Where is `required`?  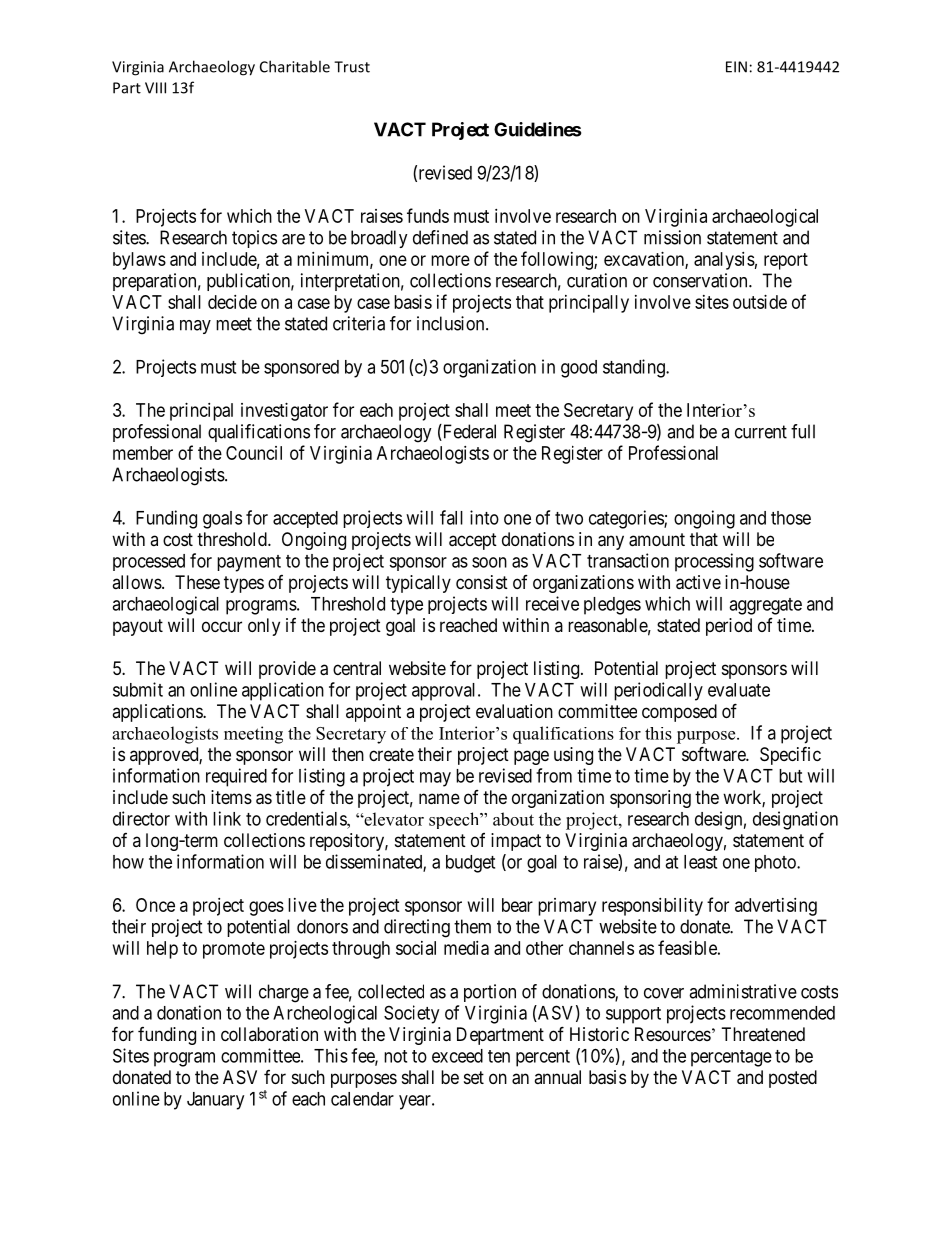
required is located at coordinates (236, 777).
